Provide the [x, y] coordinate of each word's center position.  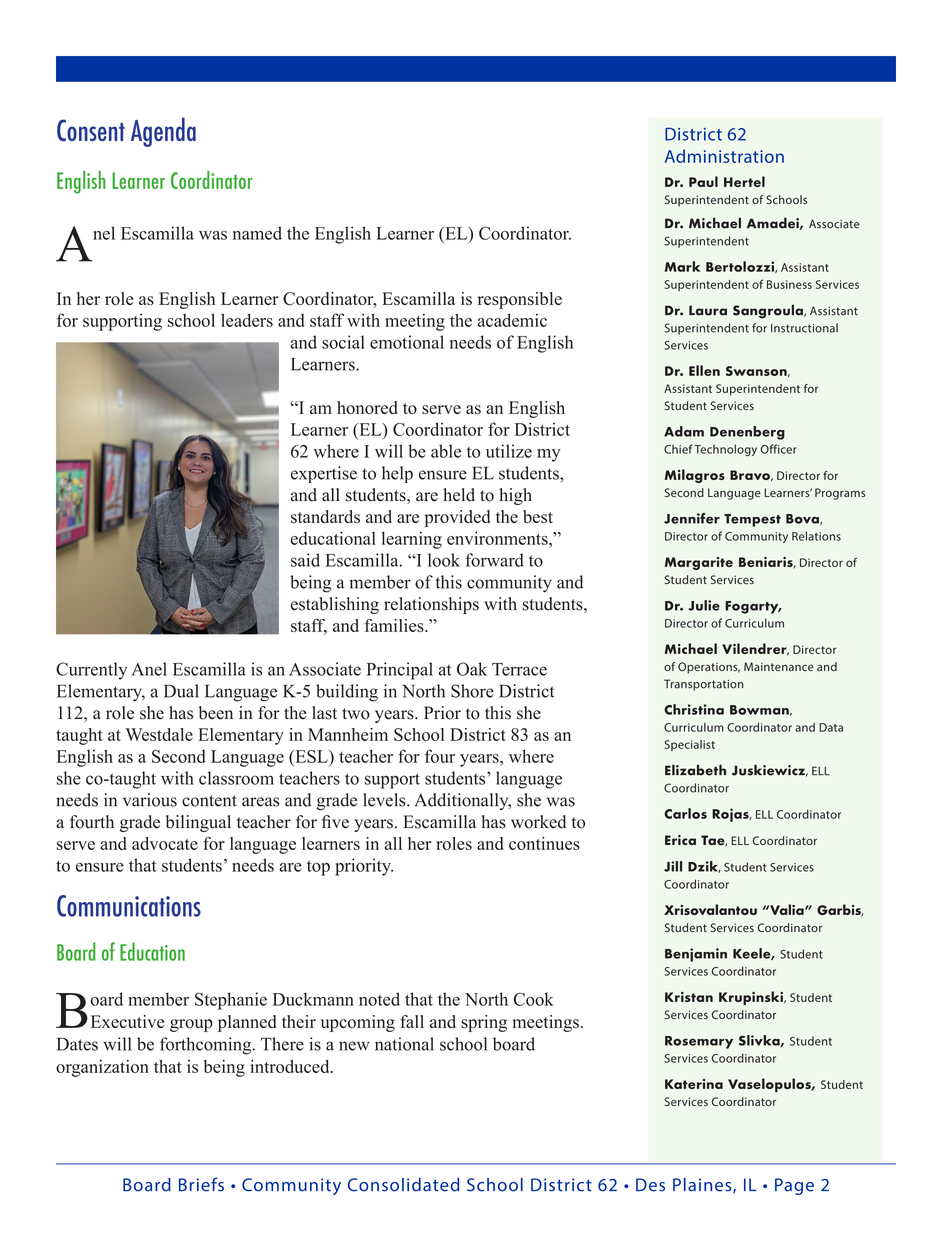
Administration [724, 156]
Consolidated [403, 1185]
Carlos [685, 813]
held [459, 495]
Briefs [201, 1184]
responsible [520, 300]
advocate [165, 843]
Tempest [752, 520]
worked [538, 822]
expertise [324, 474]
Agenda [163, 132]
